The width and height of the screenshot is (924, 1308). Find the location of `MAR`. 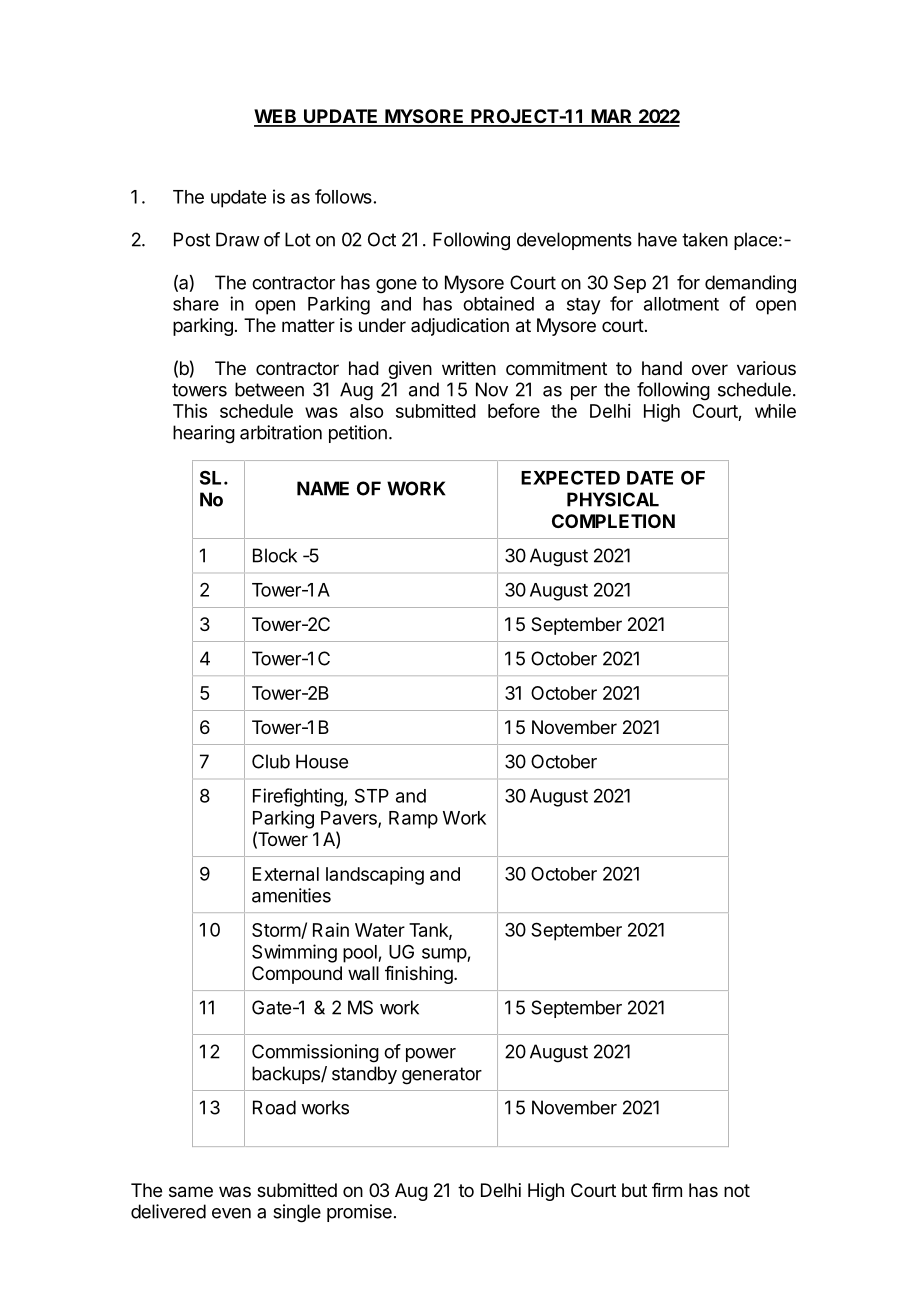

MAR is located at coordinates (612, 117).
